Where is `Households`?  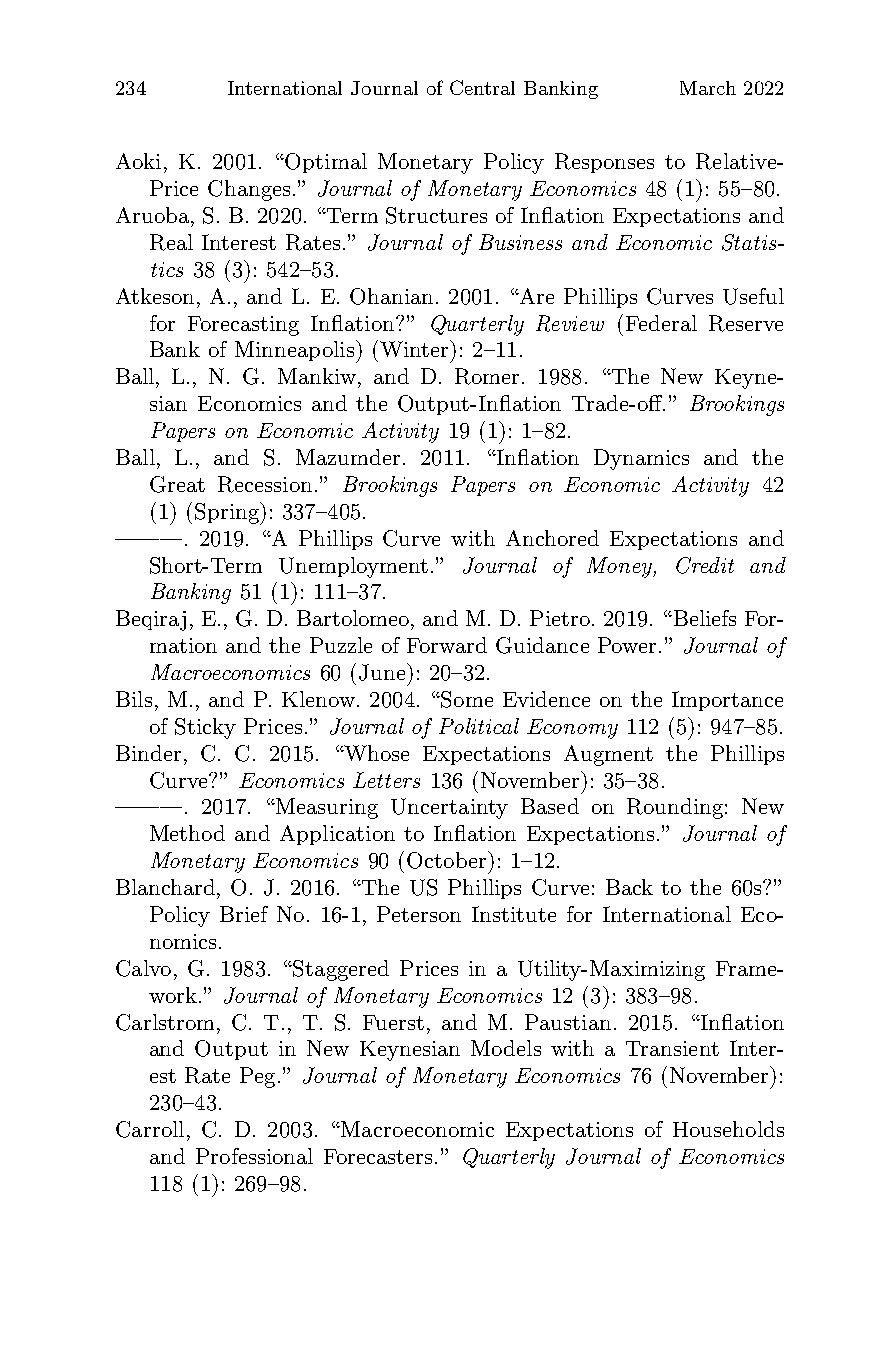
Households is located at coordinates (728, 1129).
